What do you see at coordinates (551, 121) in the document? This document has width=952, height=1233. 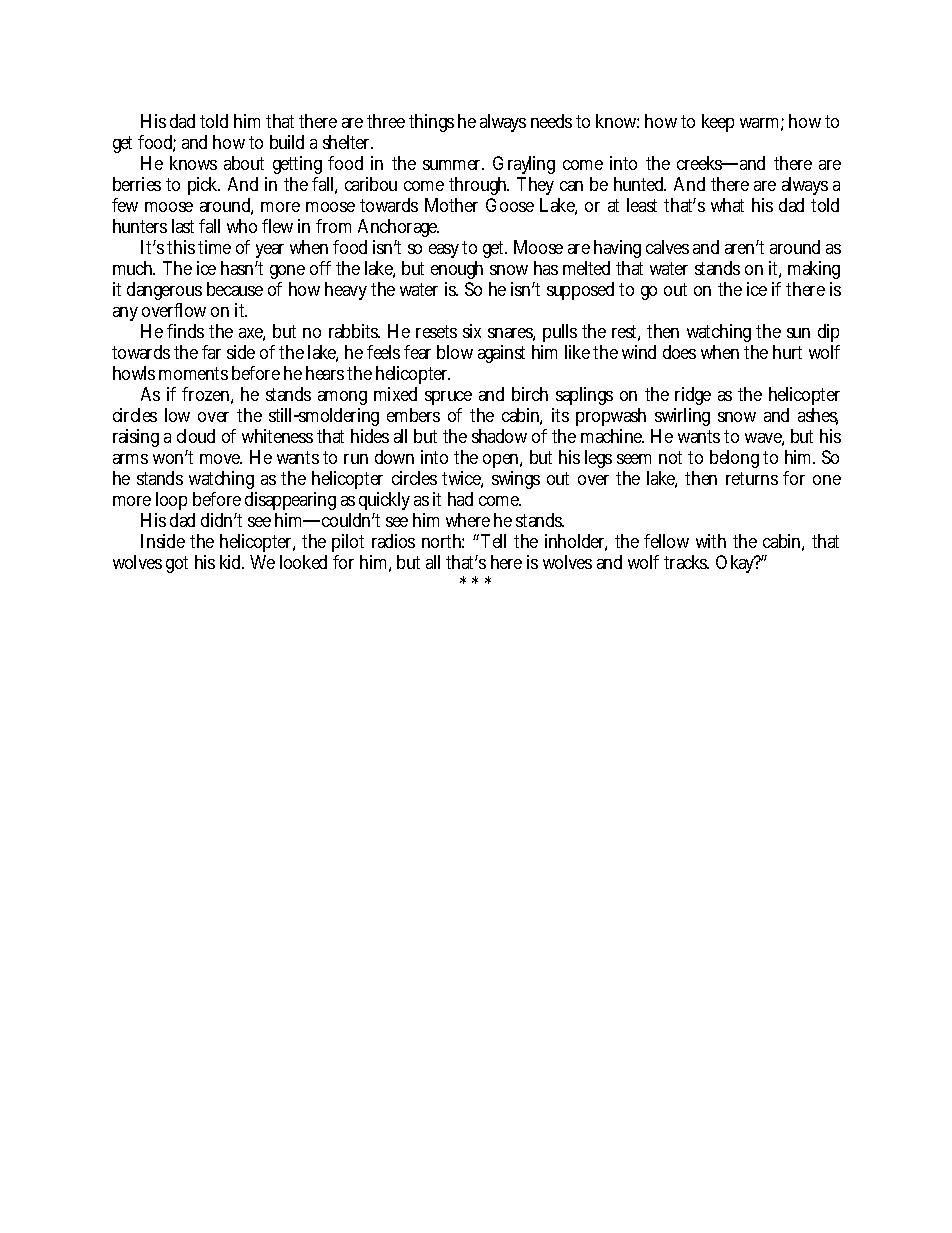 I see `needs` at bounding box center [551, 121].
